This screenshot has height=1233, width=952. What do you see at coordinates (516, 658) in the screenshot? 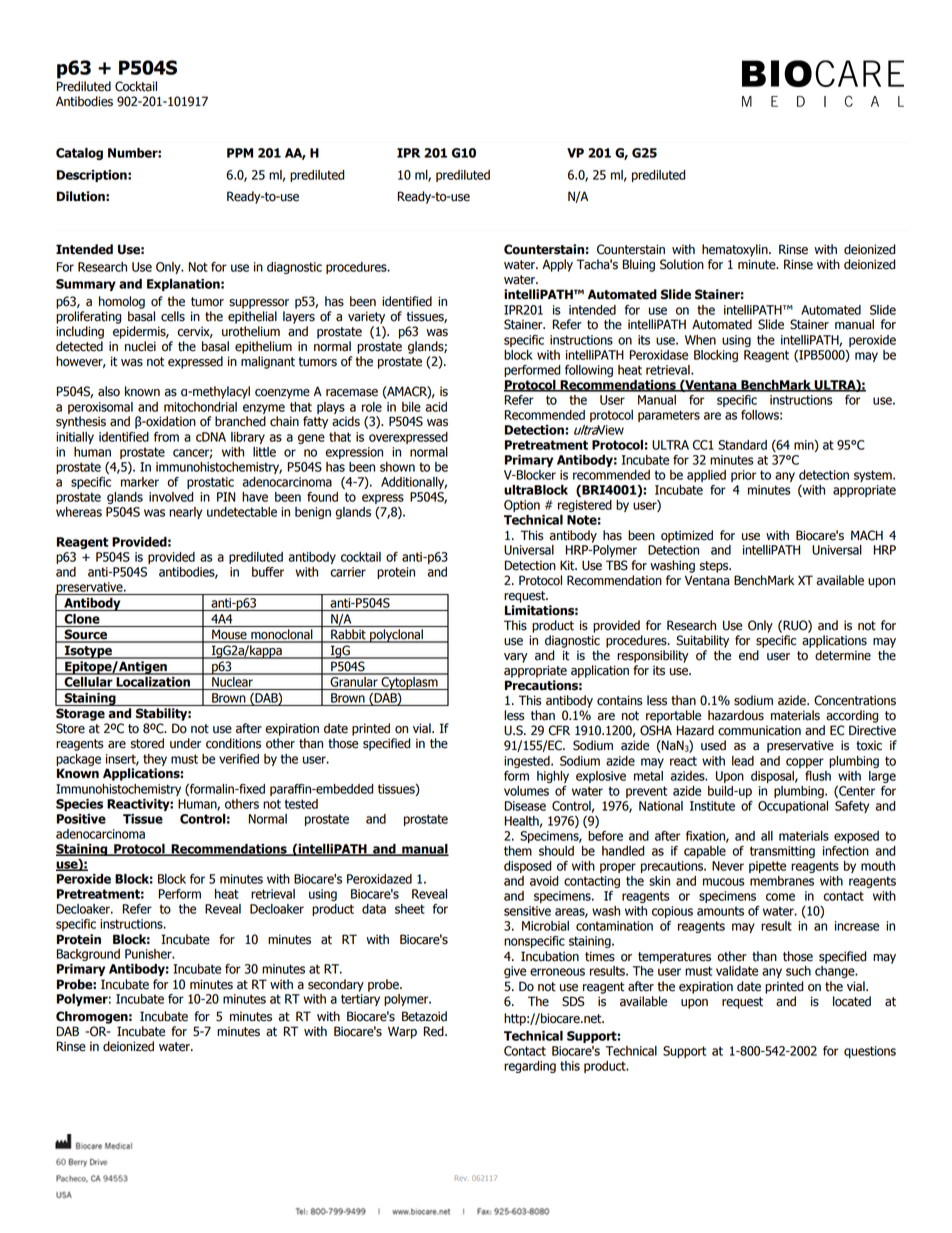
I see `vary` at bounding box center [516, 658].
